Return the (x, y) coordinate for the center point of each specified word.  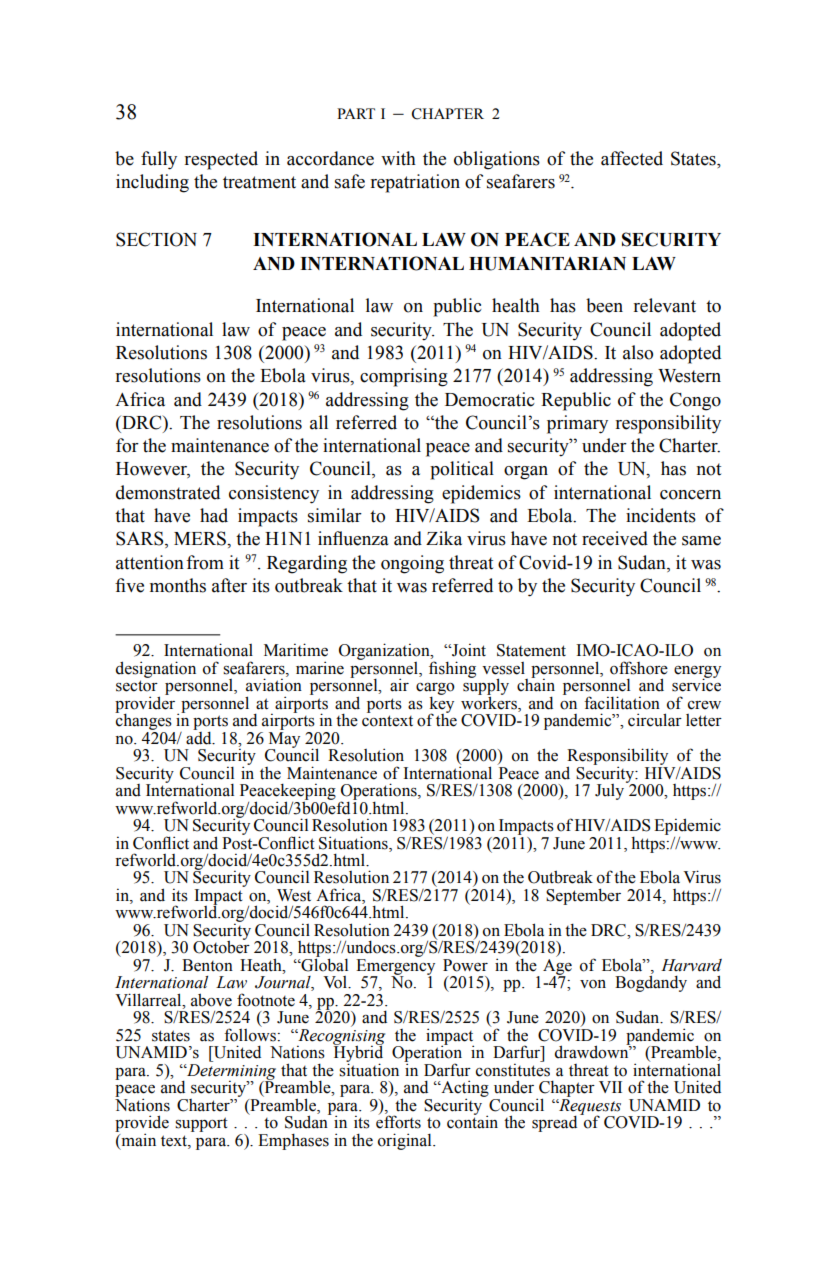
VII (610, 1087)
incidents (661, 515)
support (201, 1124)
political (462, 470)
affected (632, 158)
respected (221, 160)
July (611, 790)
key (441, 704)
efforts (398, 1121)
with (398, 158)
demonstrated (168, 492)
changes (143, 721)
